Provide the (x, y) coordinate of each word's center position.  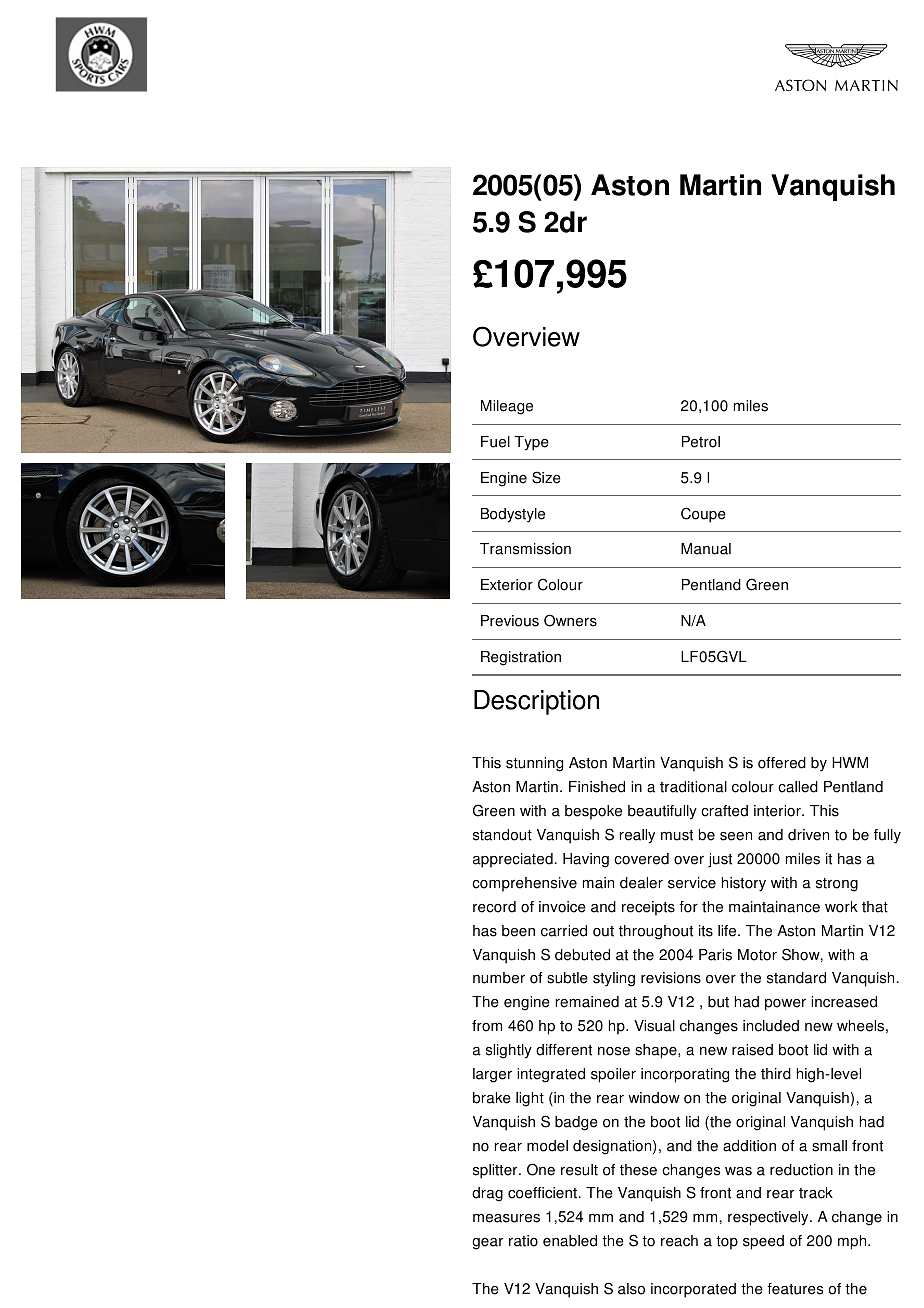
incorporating (685, 1075)
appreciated (513, 860)
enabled (570, 1241)
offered (782, 763)
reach (679, 1241)
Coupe (703, 515)
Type (532, 443)
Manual (706, 549)
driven (808, 835)
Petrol (701, 442)
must (677, 835)
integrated (551, 1075)
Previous (510, 621)
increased (844, 1002)
